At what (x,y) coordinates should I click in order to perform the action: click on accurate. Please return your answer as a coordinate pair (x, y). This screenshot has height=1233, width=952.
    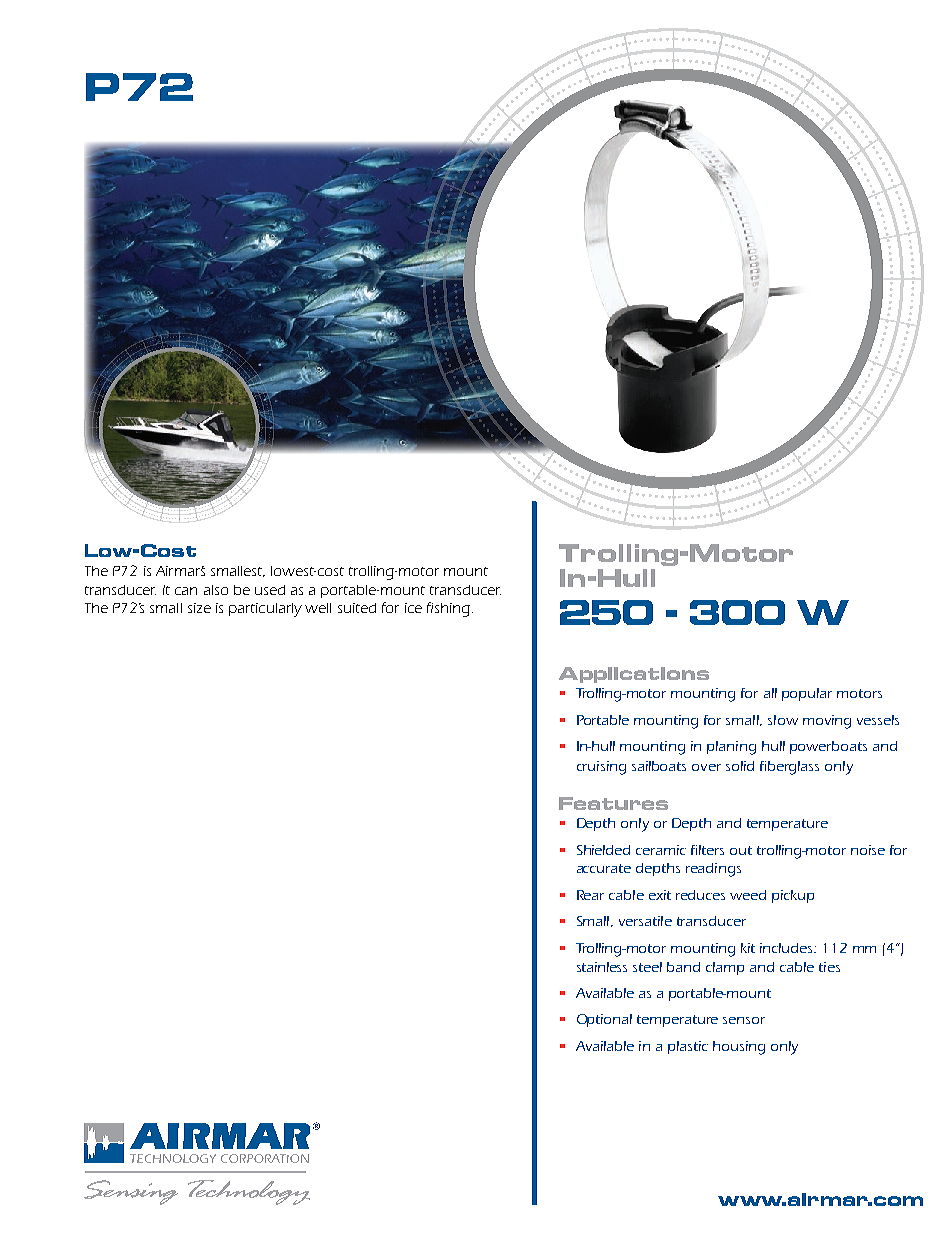
    Looking at the image, I should click on (604, 868).
